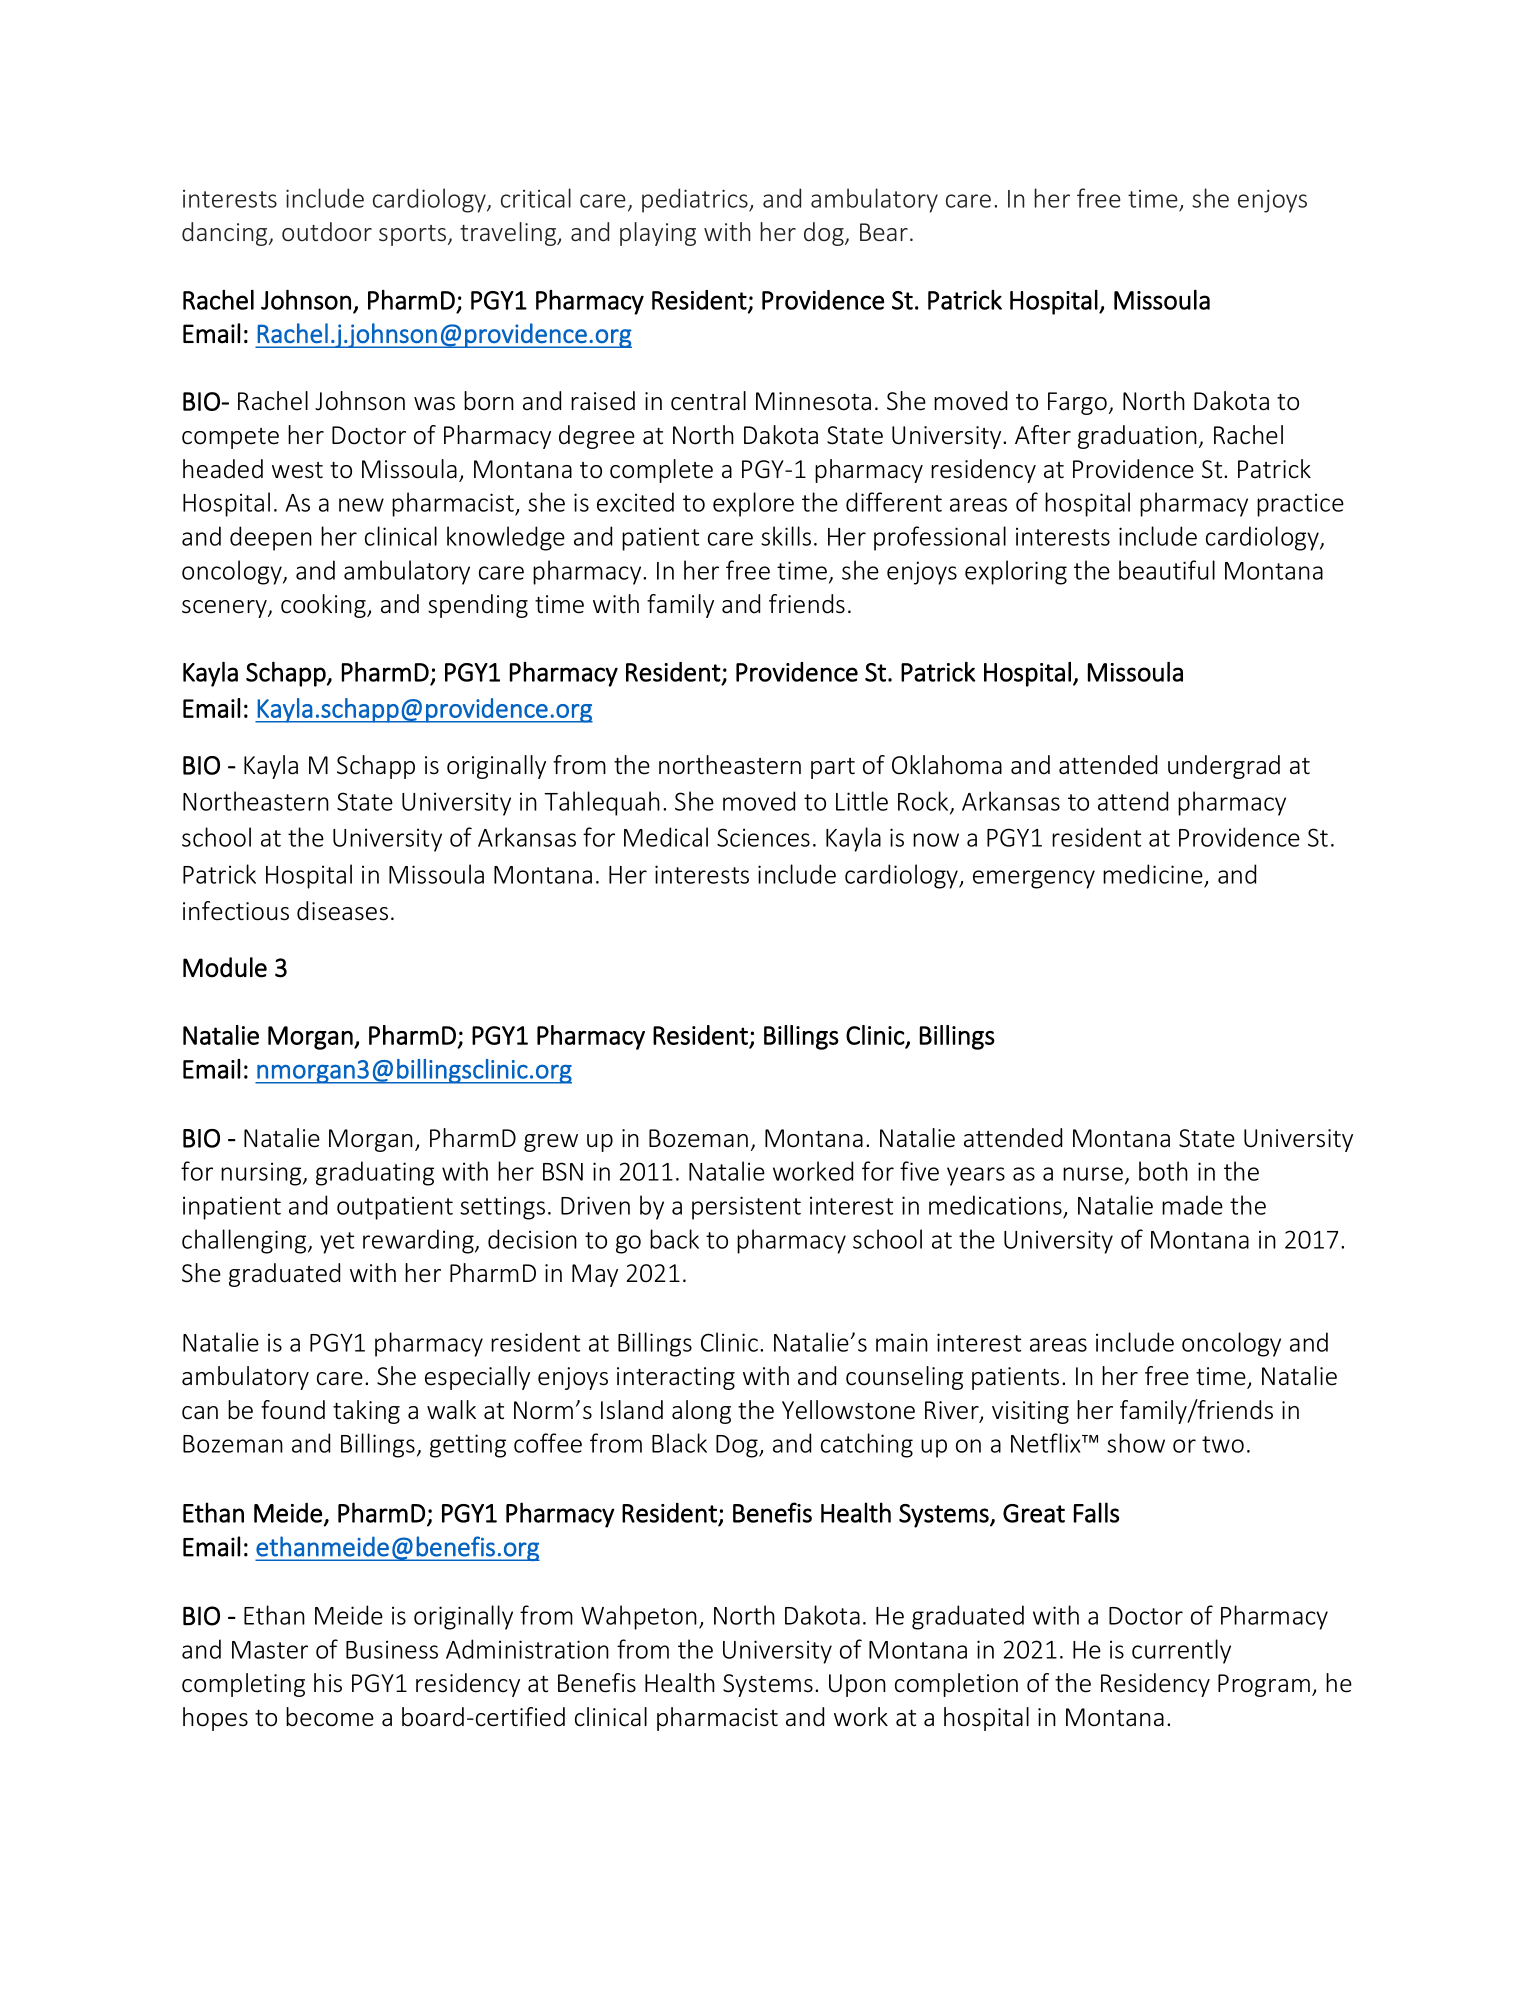 The height and width of the screenshot is (1994, 1540). What do you see at coordinates (857, 1685) in the screenshot?
I see `Upon` at bounding box center [857, 1685].
